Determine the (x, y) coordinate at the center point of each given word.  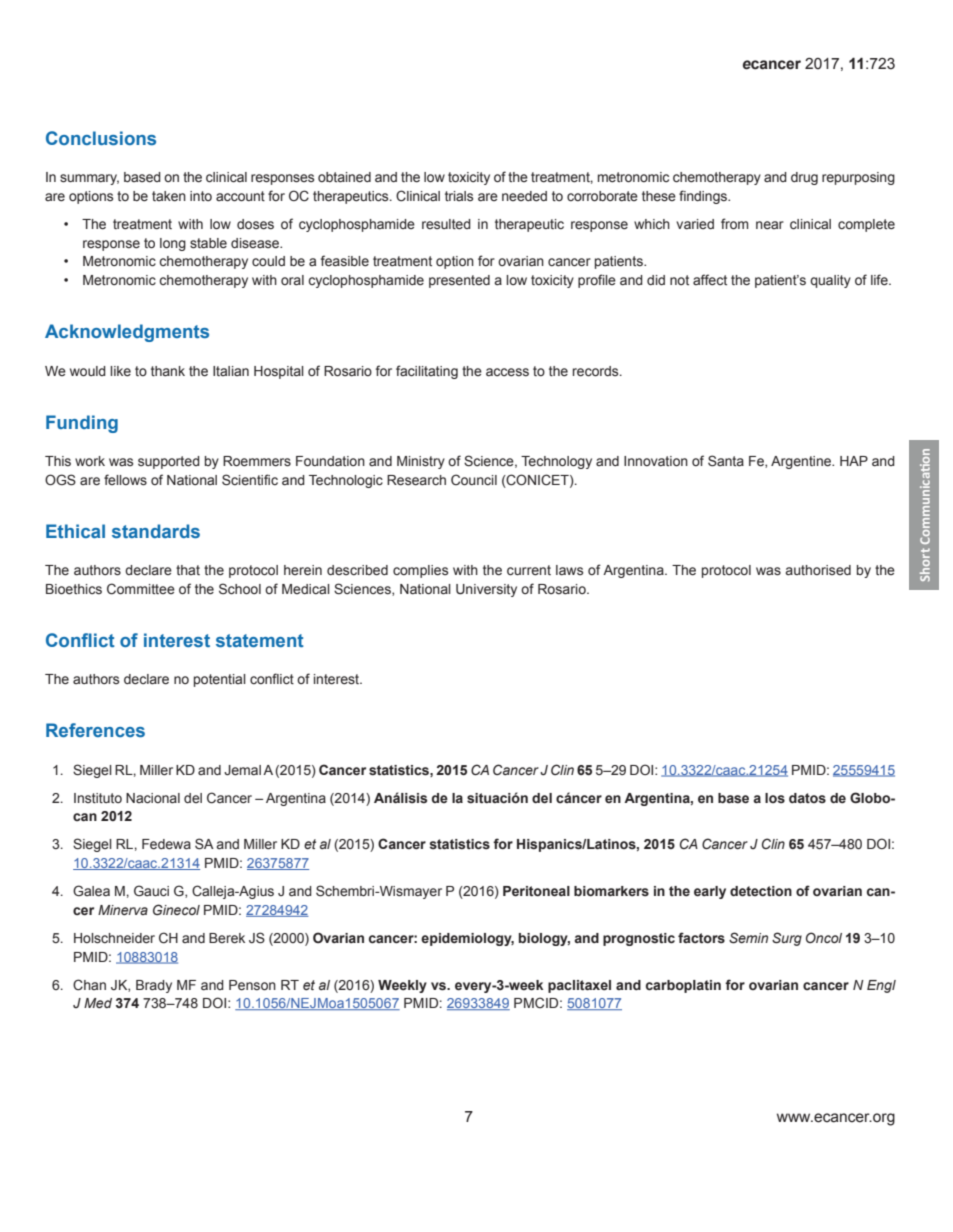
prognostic (639, 939)
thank (168, 371)
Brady (154, 986)
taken (169, 196)
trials (459, 196)
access (507, 372)
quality (830, 281)
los (775, 798)
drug (804, 178)
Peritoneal (536, 891)
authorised (818, 570)
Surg (787, 939)
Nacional (153, 798)
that (188, 570)
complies (420, 571)
